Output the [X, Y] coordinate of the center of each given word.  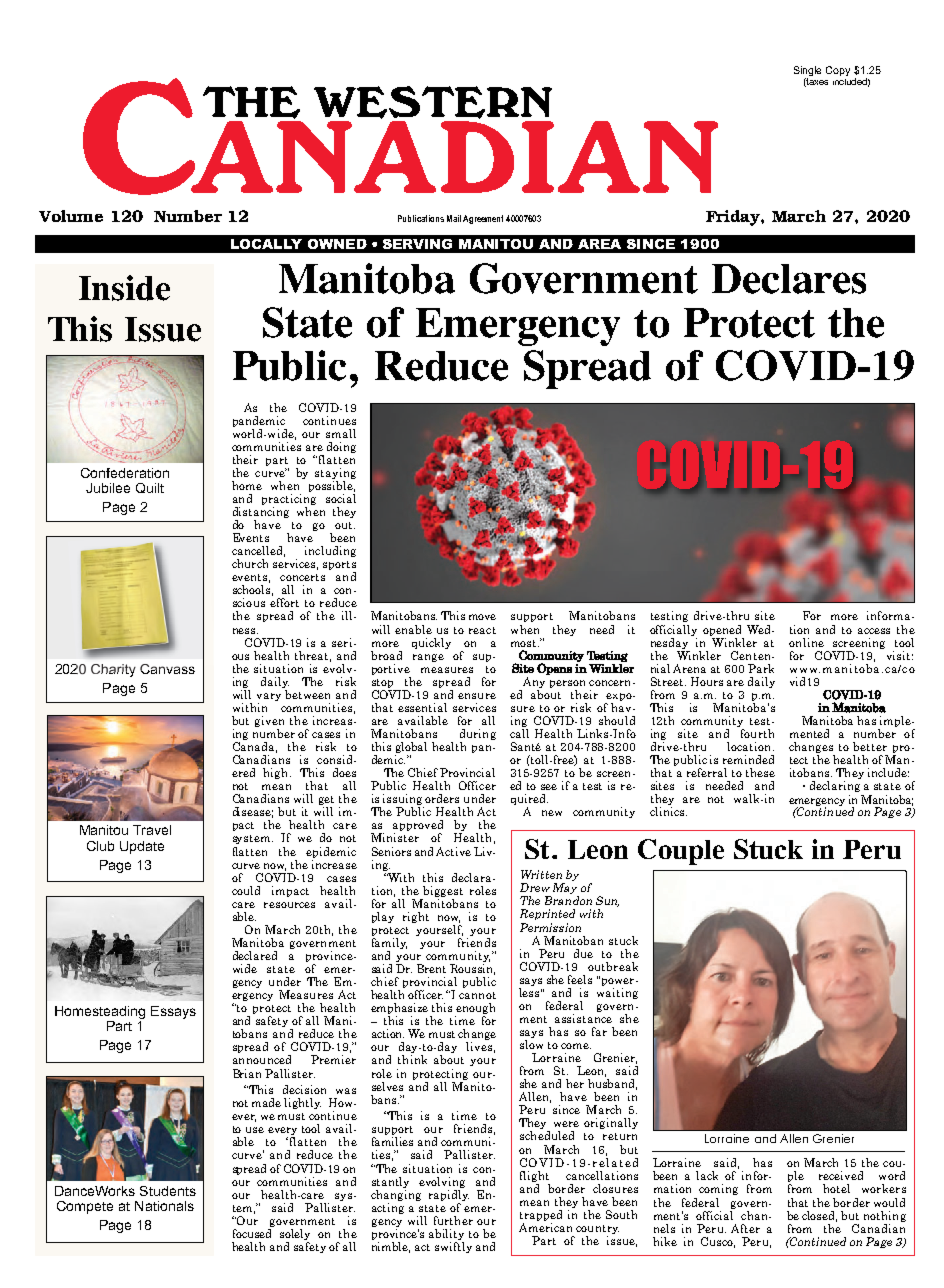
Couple [681, 852]
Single [807, 71]
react [482, 630]
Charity [113, 670]
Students [168, 1191]
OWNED [337, 244]
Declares [789, 279]
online [806, 642]
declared [255, 955]
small [341, 433]
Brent [431, 968]
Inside [124, 288]
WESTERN [433, 102]
